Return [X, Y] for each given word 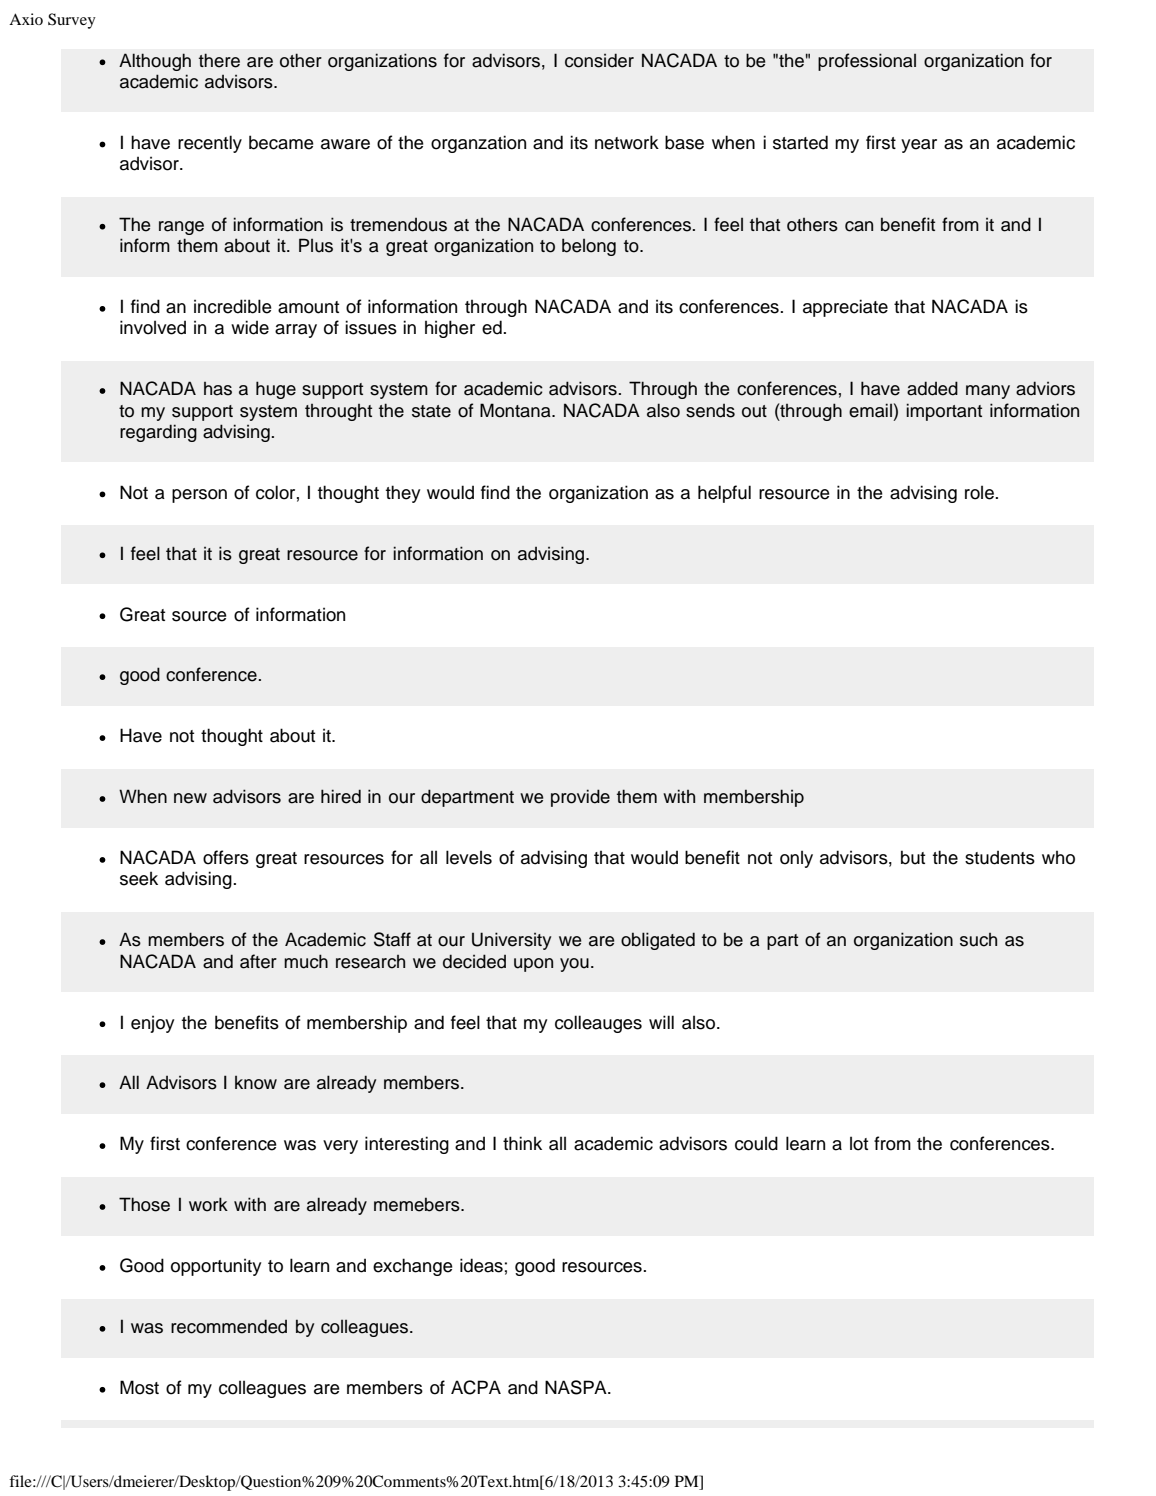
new [190, 798]
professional [867, 62]
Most [139, 1387]
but [913, 857]
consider [599, 60]
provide [580, 798]
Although [155, 62]
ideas [481, 1265]
